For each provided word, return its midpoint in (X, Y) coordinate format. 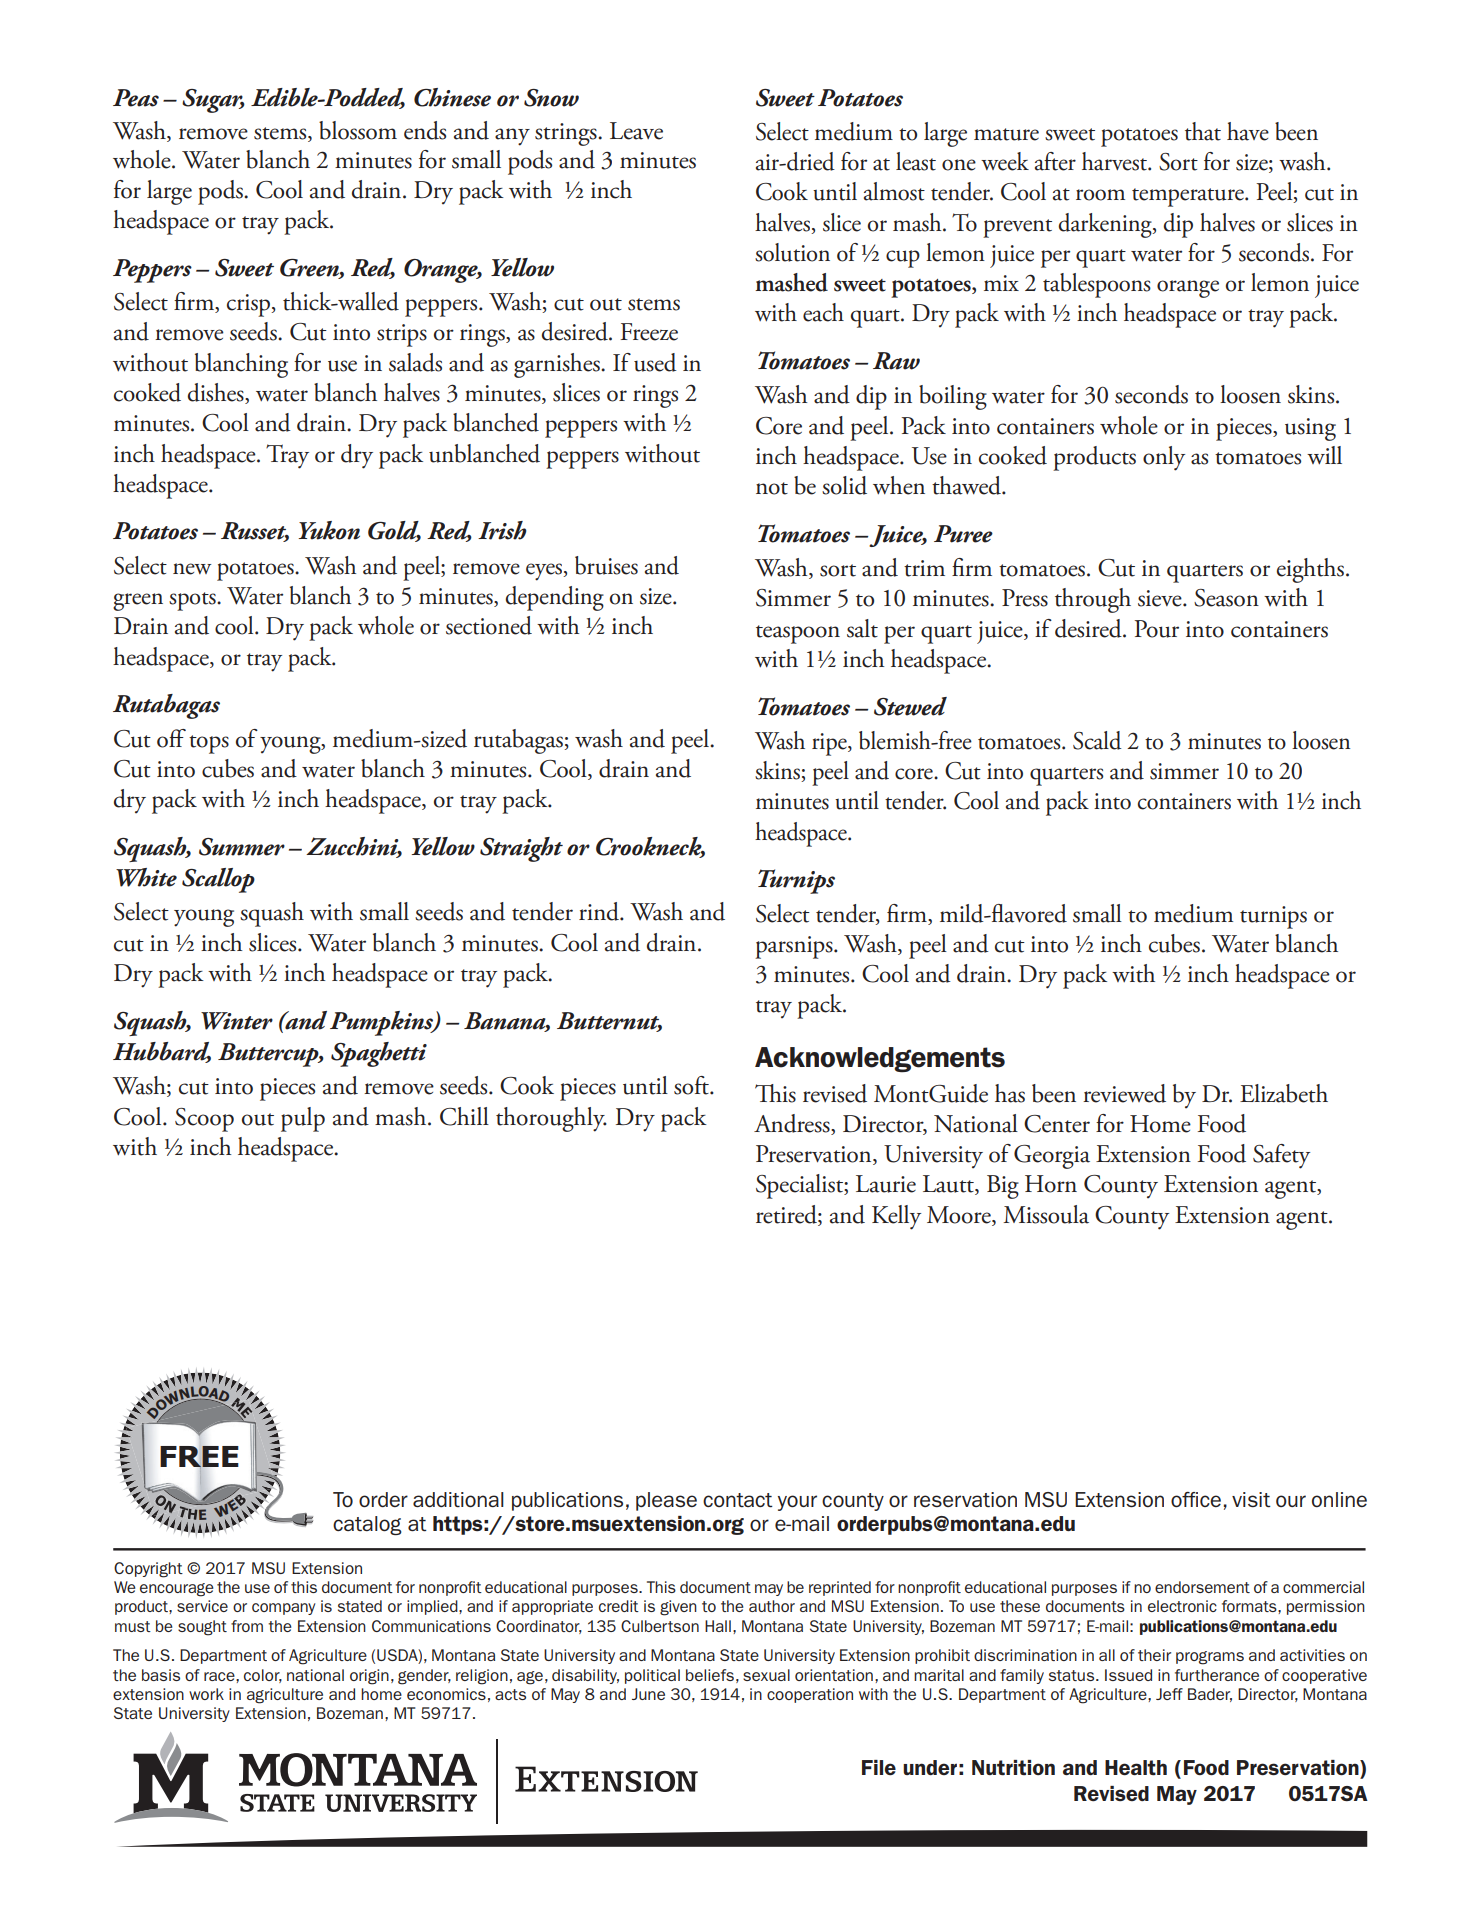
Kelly (896, 1217)
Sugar (213, 101)
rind (600, 911)
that (1203, 131)
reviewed (1124, 1093)
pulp (303, 1119)
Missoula (1046, 1214)
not (772, 488)
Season (1226, 598)
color (263, 1676)
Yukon (329, 530)
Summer (242, 847)
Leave (636, 131)
